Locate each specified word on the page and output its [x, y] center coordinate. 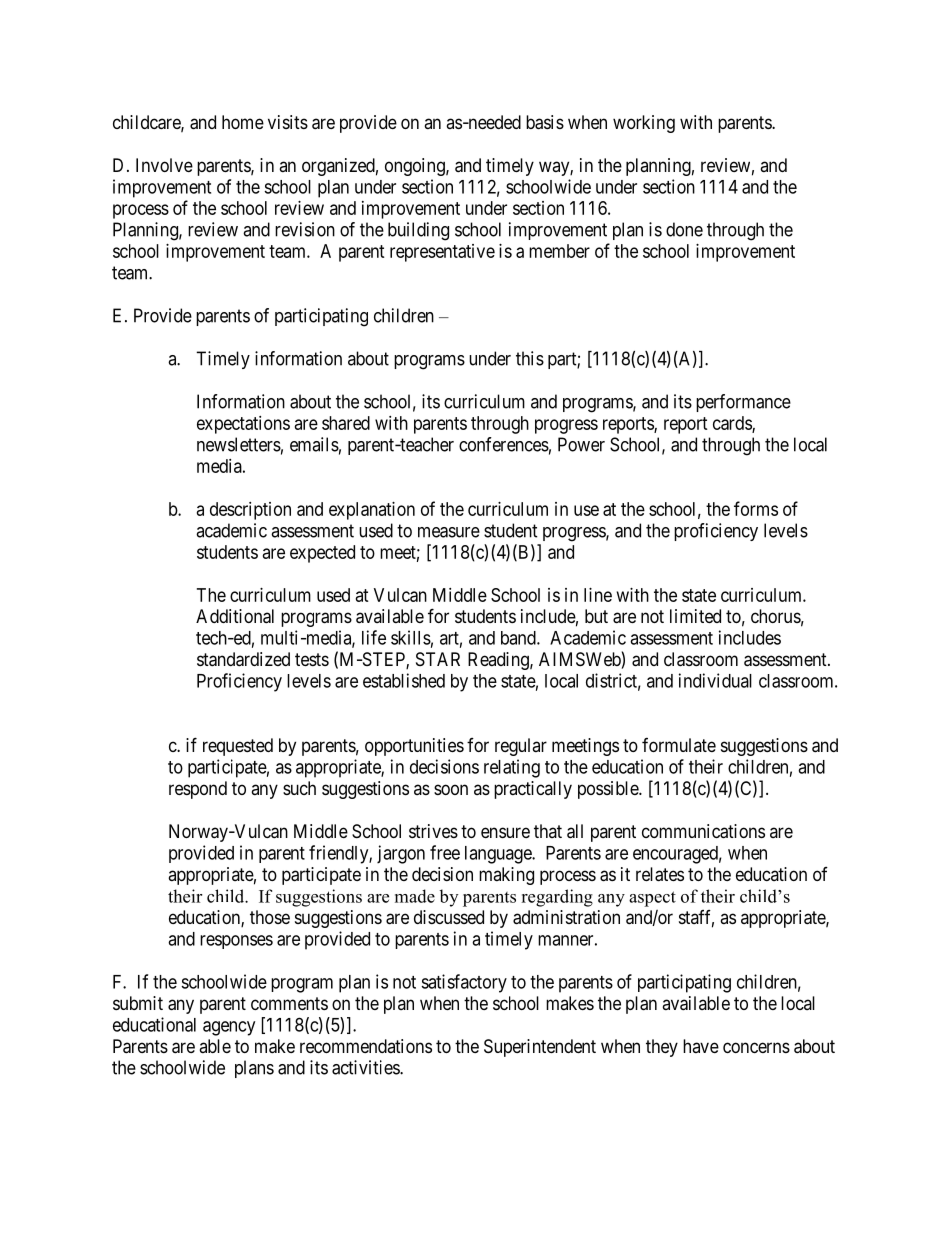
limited [695, 616]
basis [545, 122]
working [644, 124]
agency [229, 1028]
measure [449, 532]
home [243, 122]
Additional [235, 616]
